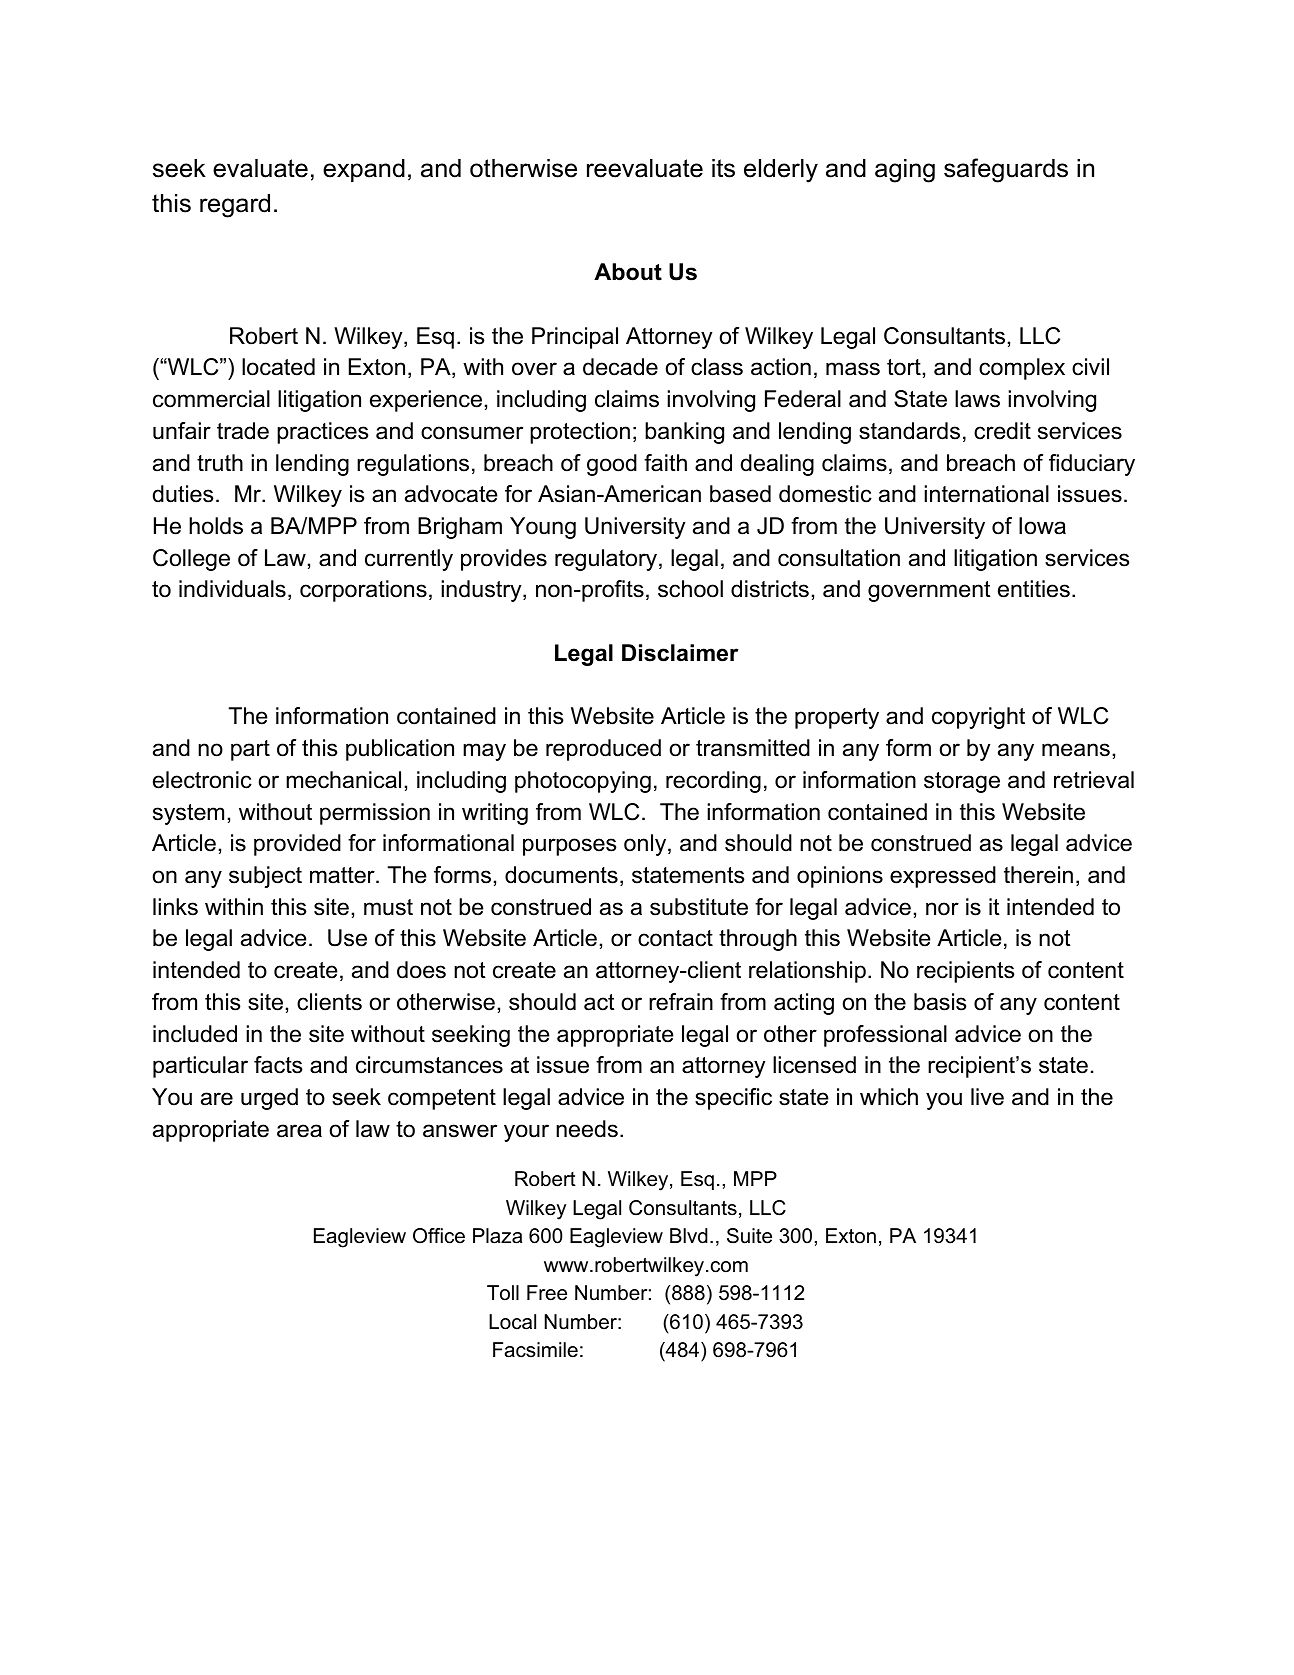 This image has width=1294, height=1675. I want to click on safeguards, so click(1006, 170).
